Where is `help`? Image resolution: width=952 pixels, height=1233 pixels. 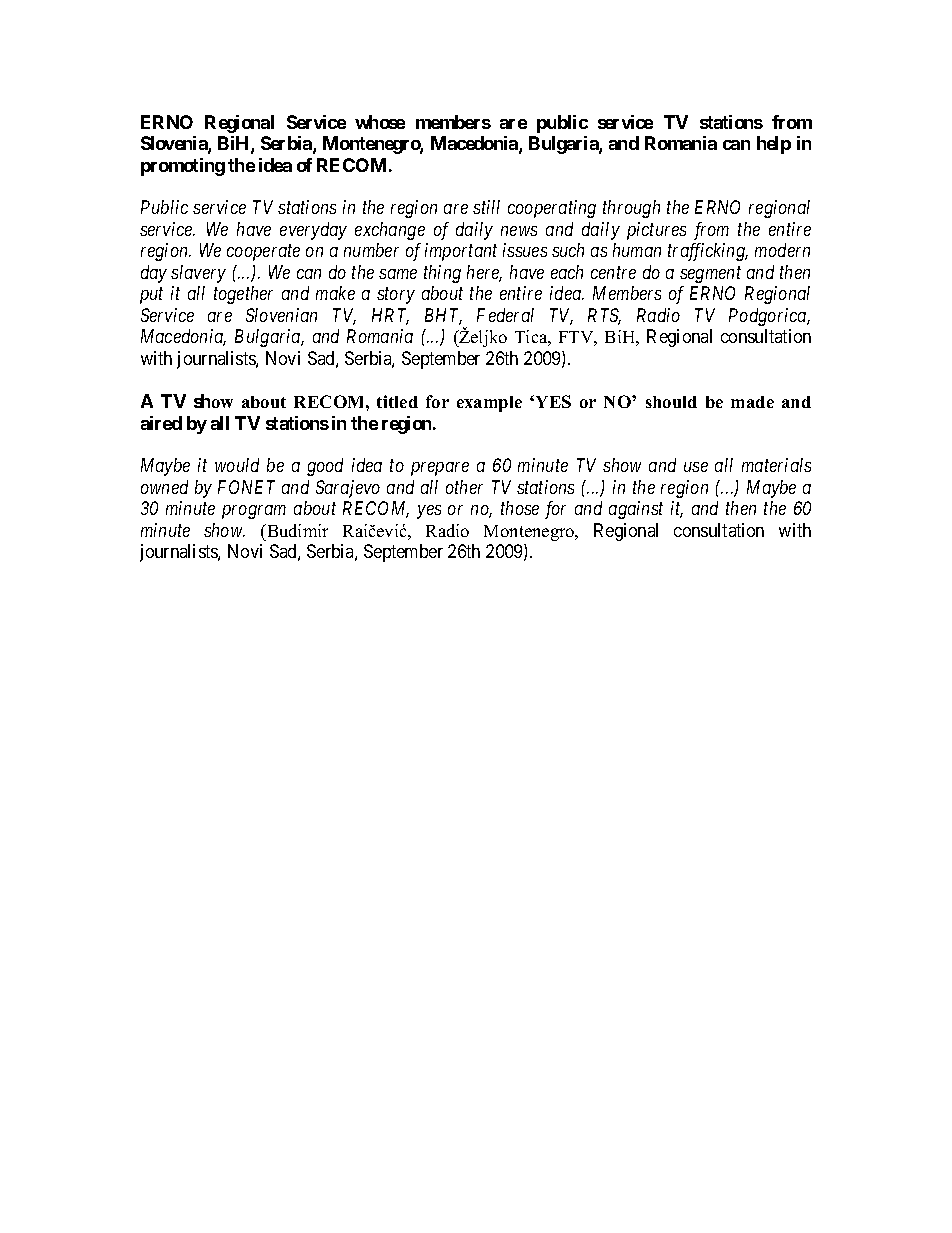 help is located at coordinates (774, 145).
